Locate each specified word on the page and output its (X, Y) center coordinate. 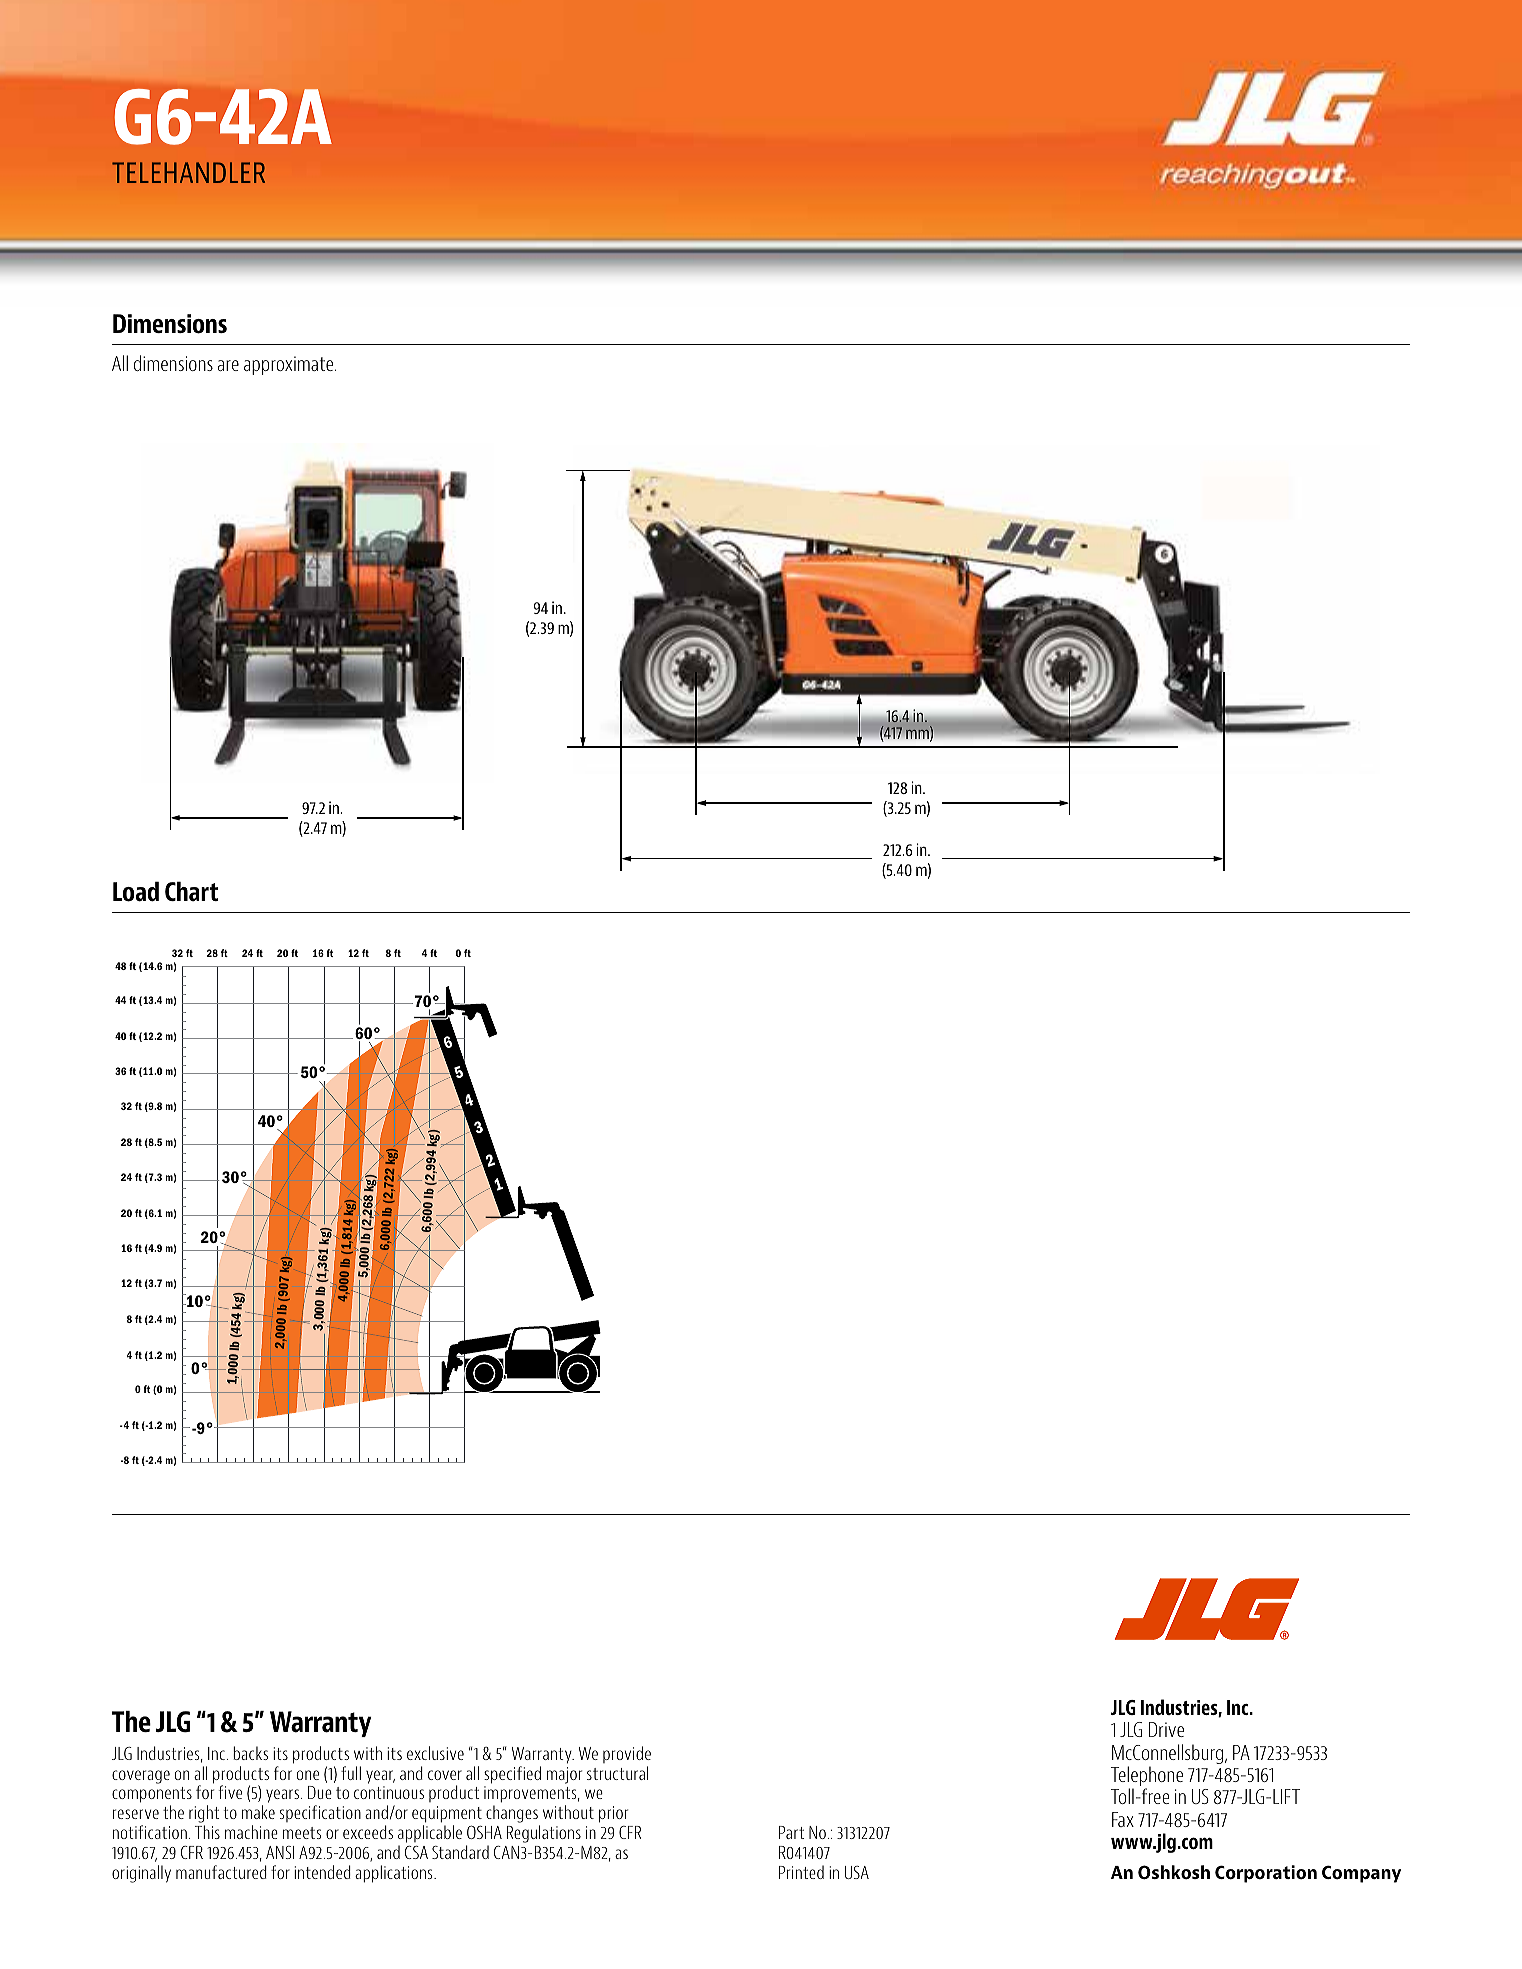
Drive (1166, 1729)
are (228, 365)
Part (791, 1832)
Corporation (1266, 1874)
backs (250, 1753)
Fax (1123, 1819)
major (564, 1775)
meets (302, 1833)
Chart (191, 891)
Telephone (1147, 1777)
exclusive (435, 1753)
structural (617, 1773)
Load (136, 891)
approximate (290, 365)
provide (627, 1754)
